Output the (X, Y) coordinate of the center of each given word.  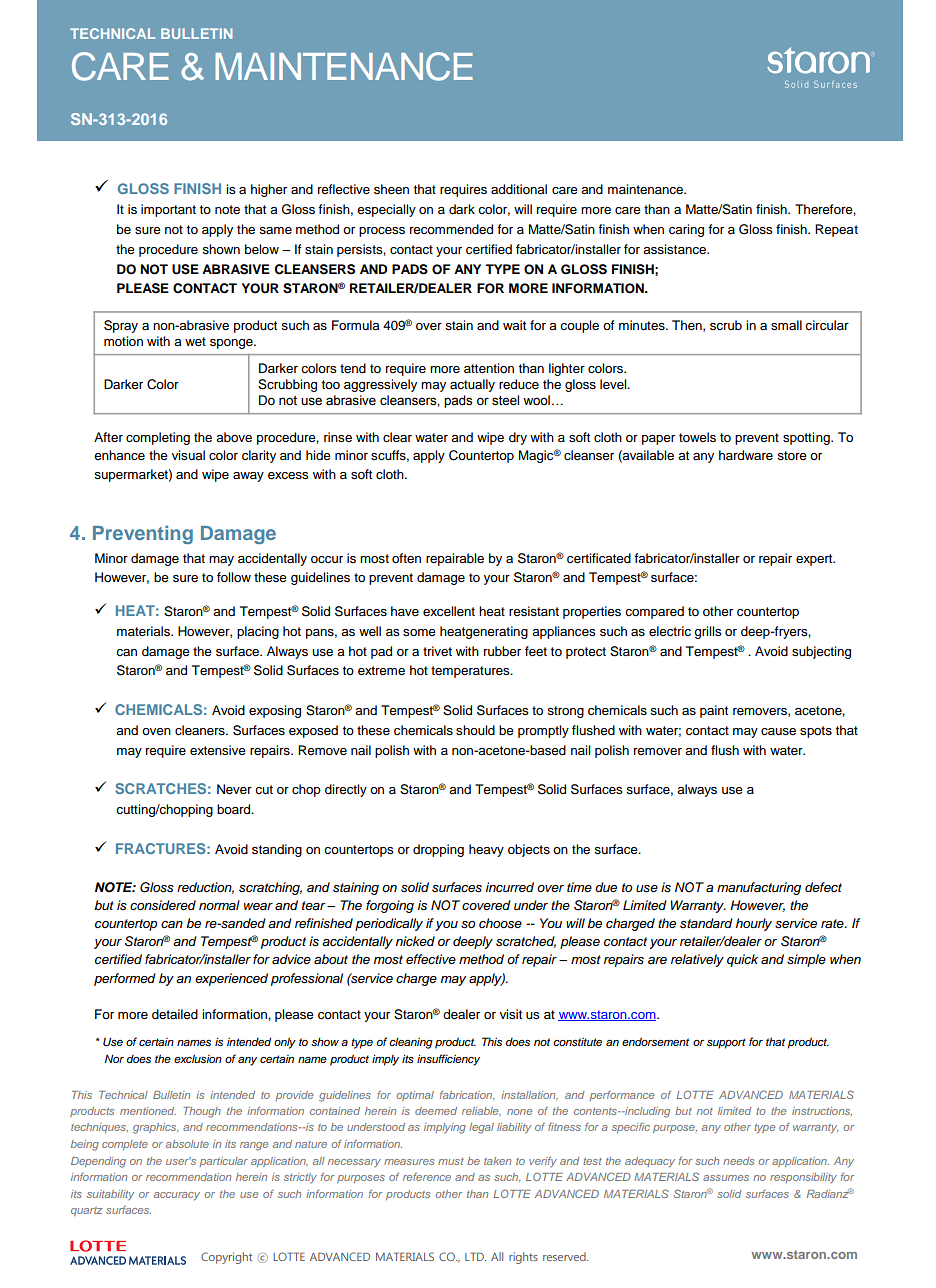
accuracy (177, 1196)
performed (125, 979)
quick (742, 960)
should (475, 730)
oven (156, 731)
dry (518, 438)
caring (686, 230)
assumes (726, 1178)
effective (431, 959)
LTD (475, 1256)
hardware (746, 455)
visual (188, 455)
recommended (451, 229)
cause (778, 732)
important (168, 210)
